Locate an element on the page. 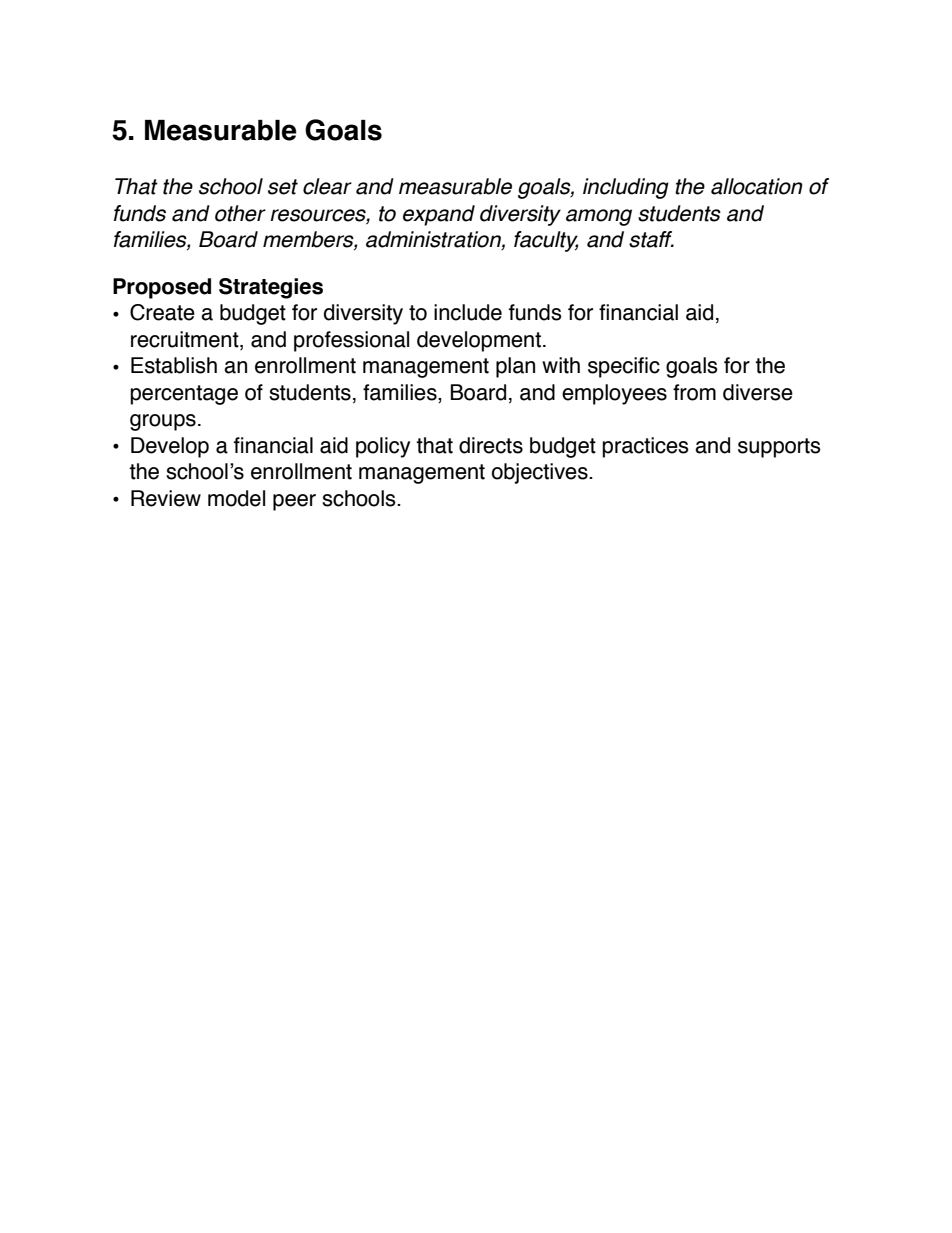 Image resolution: width=952 pixels, height=1233 pixels. plan is located at coordinates (515, 367).
